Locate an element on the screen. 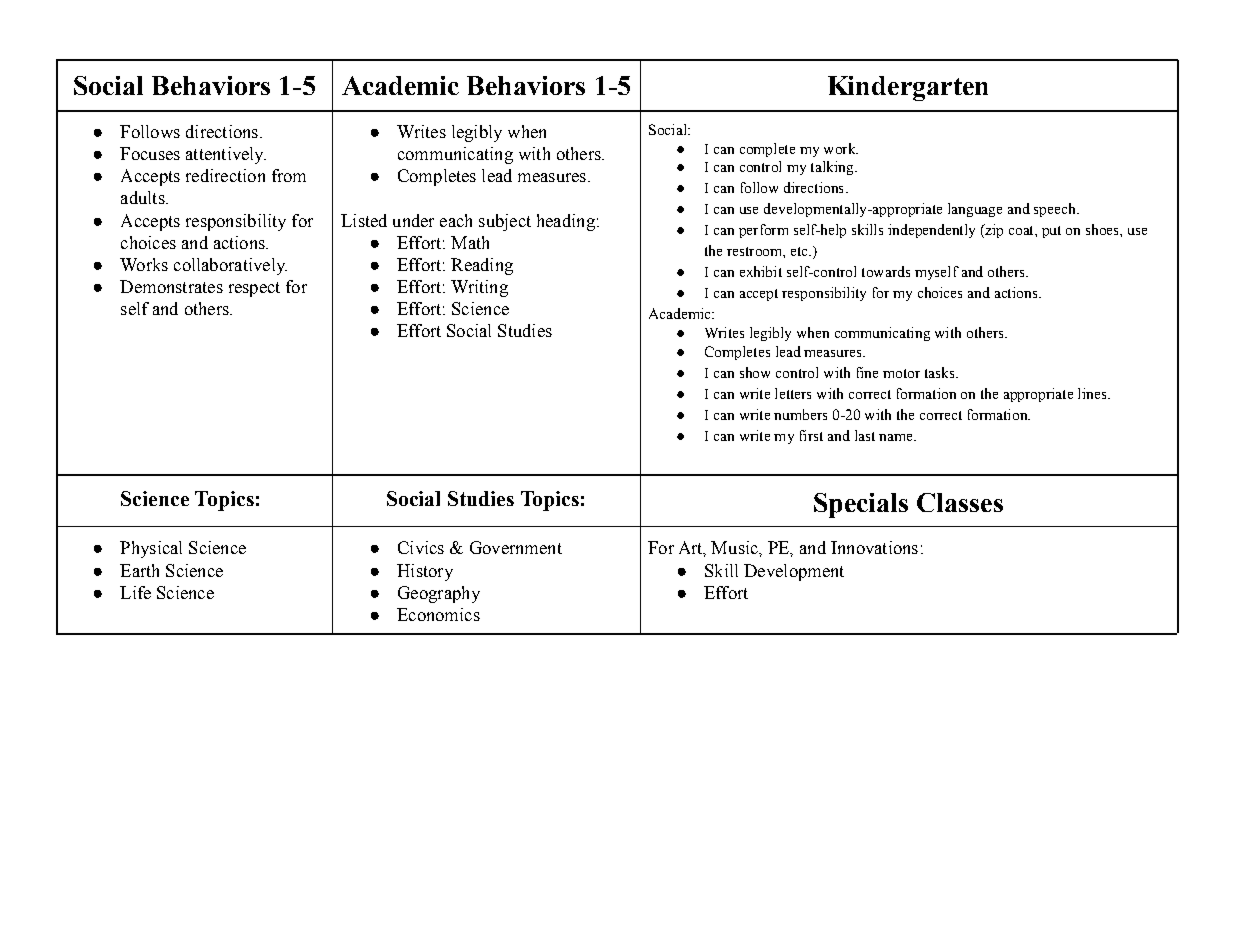 This screenshot has height=952, width=1233. Life is located at coordinates (135, 592).
